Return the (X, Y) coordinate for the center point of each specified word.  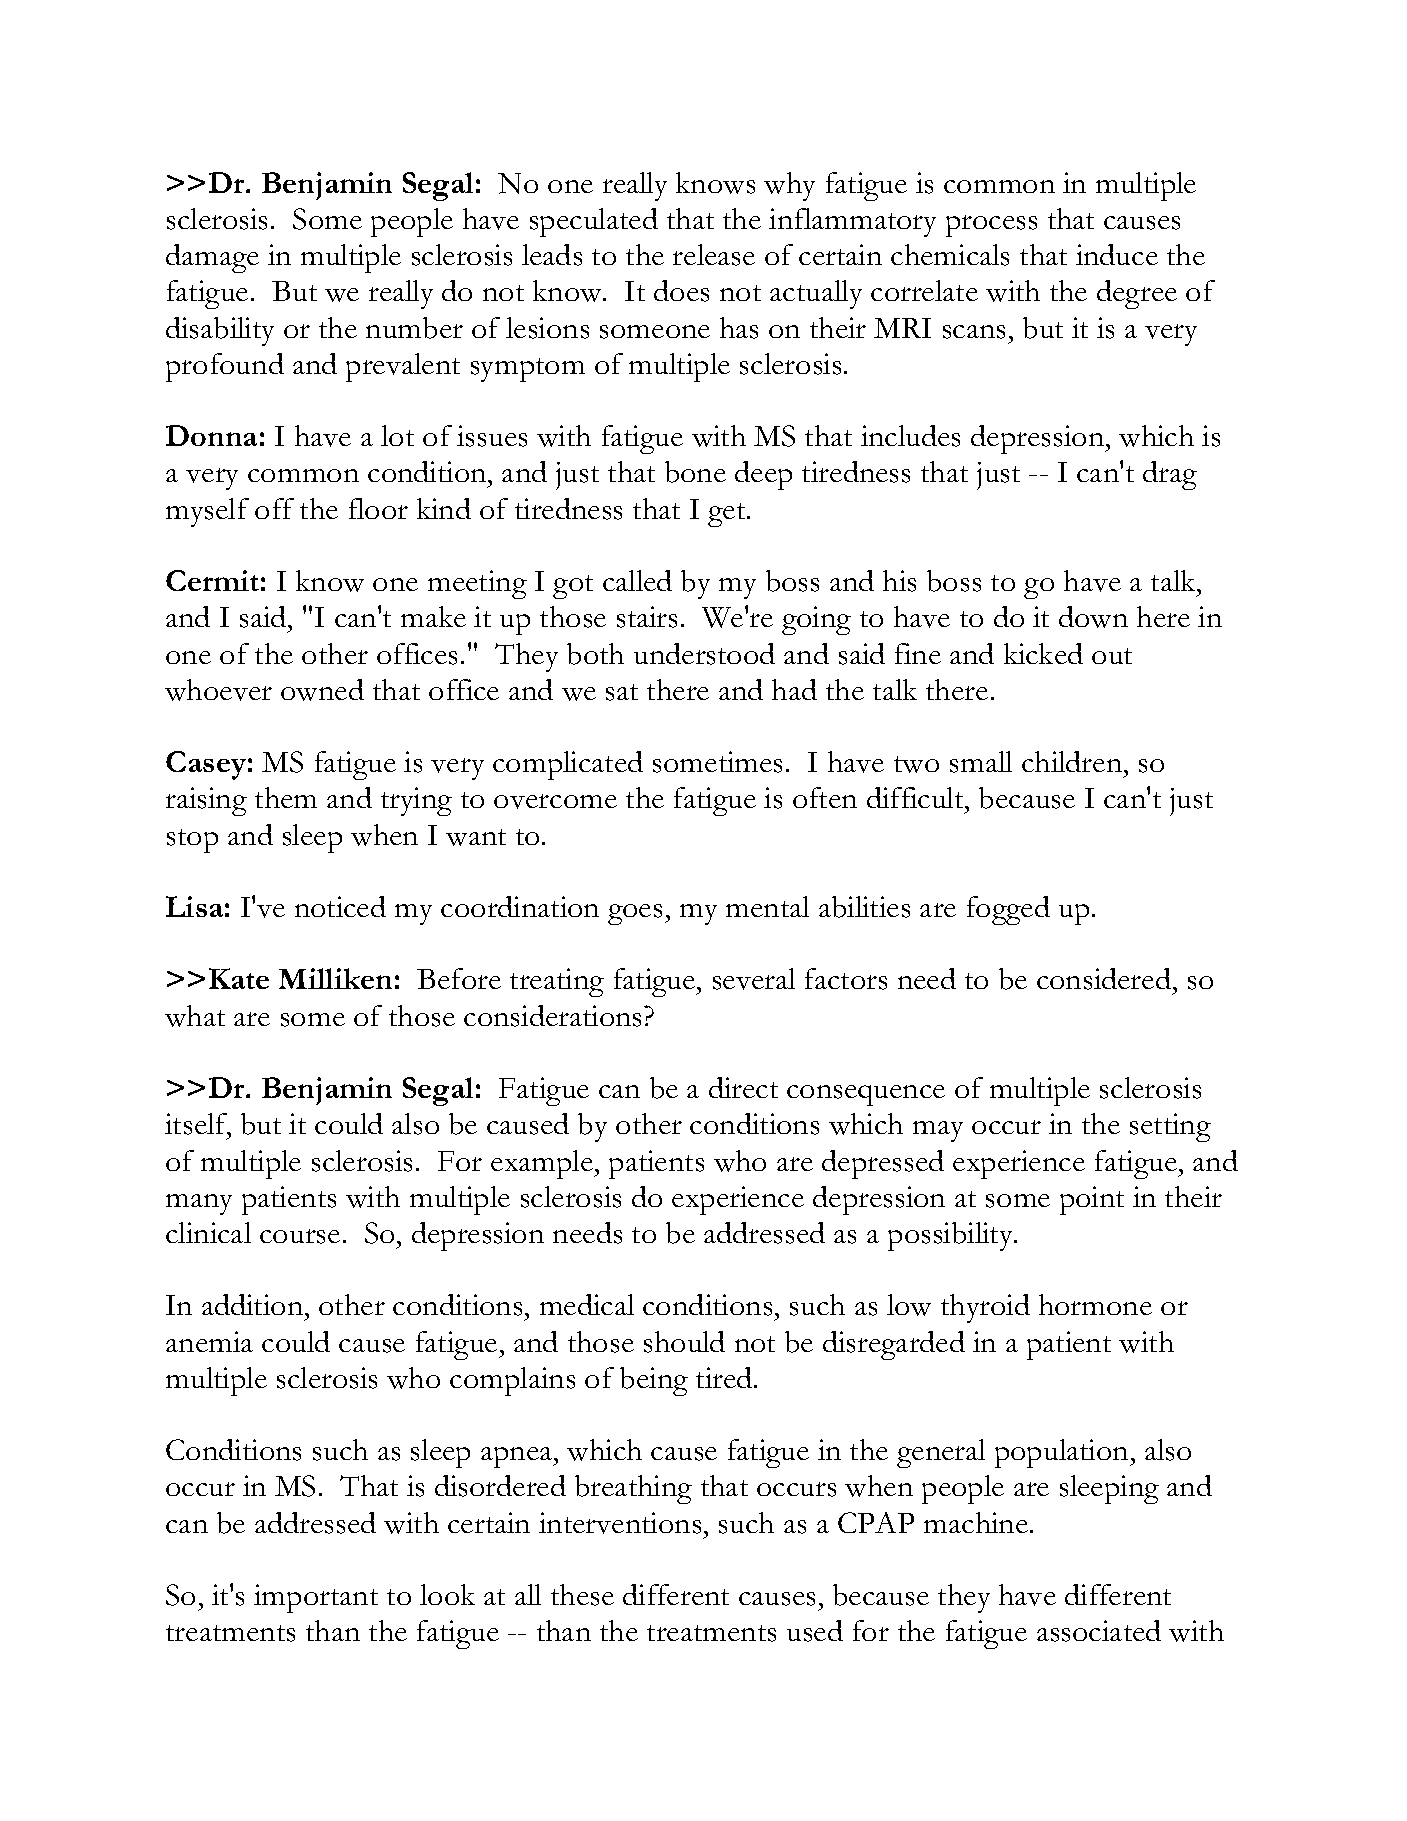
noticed (340, 906)
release (714, 255)
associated (1099, 1631)
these (582, 1595)
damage (212, 258)
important (316, 1598)
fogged (1008, 910)
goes (635, 914)
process (991, 226)
